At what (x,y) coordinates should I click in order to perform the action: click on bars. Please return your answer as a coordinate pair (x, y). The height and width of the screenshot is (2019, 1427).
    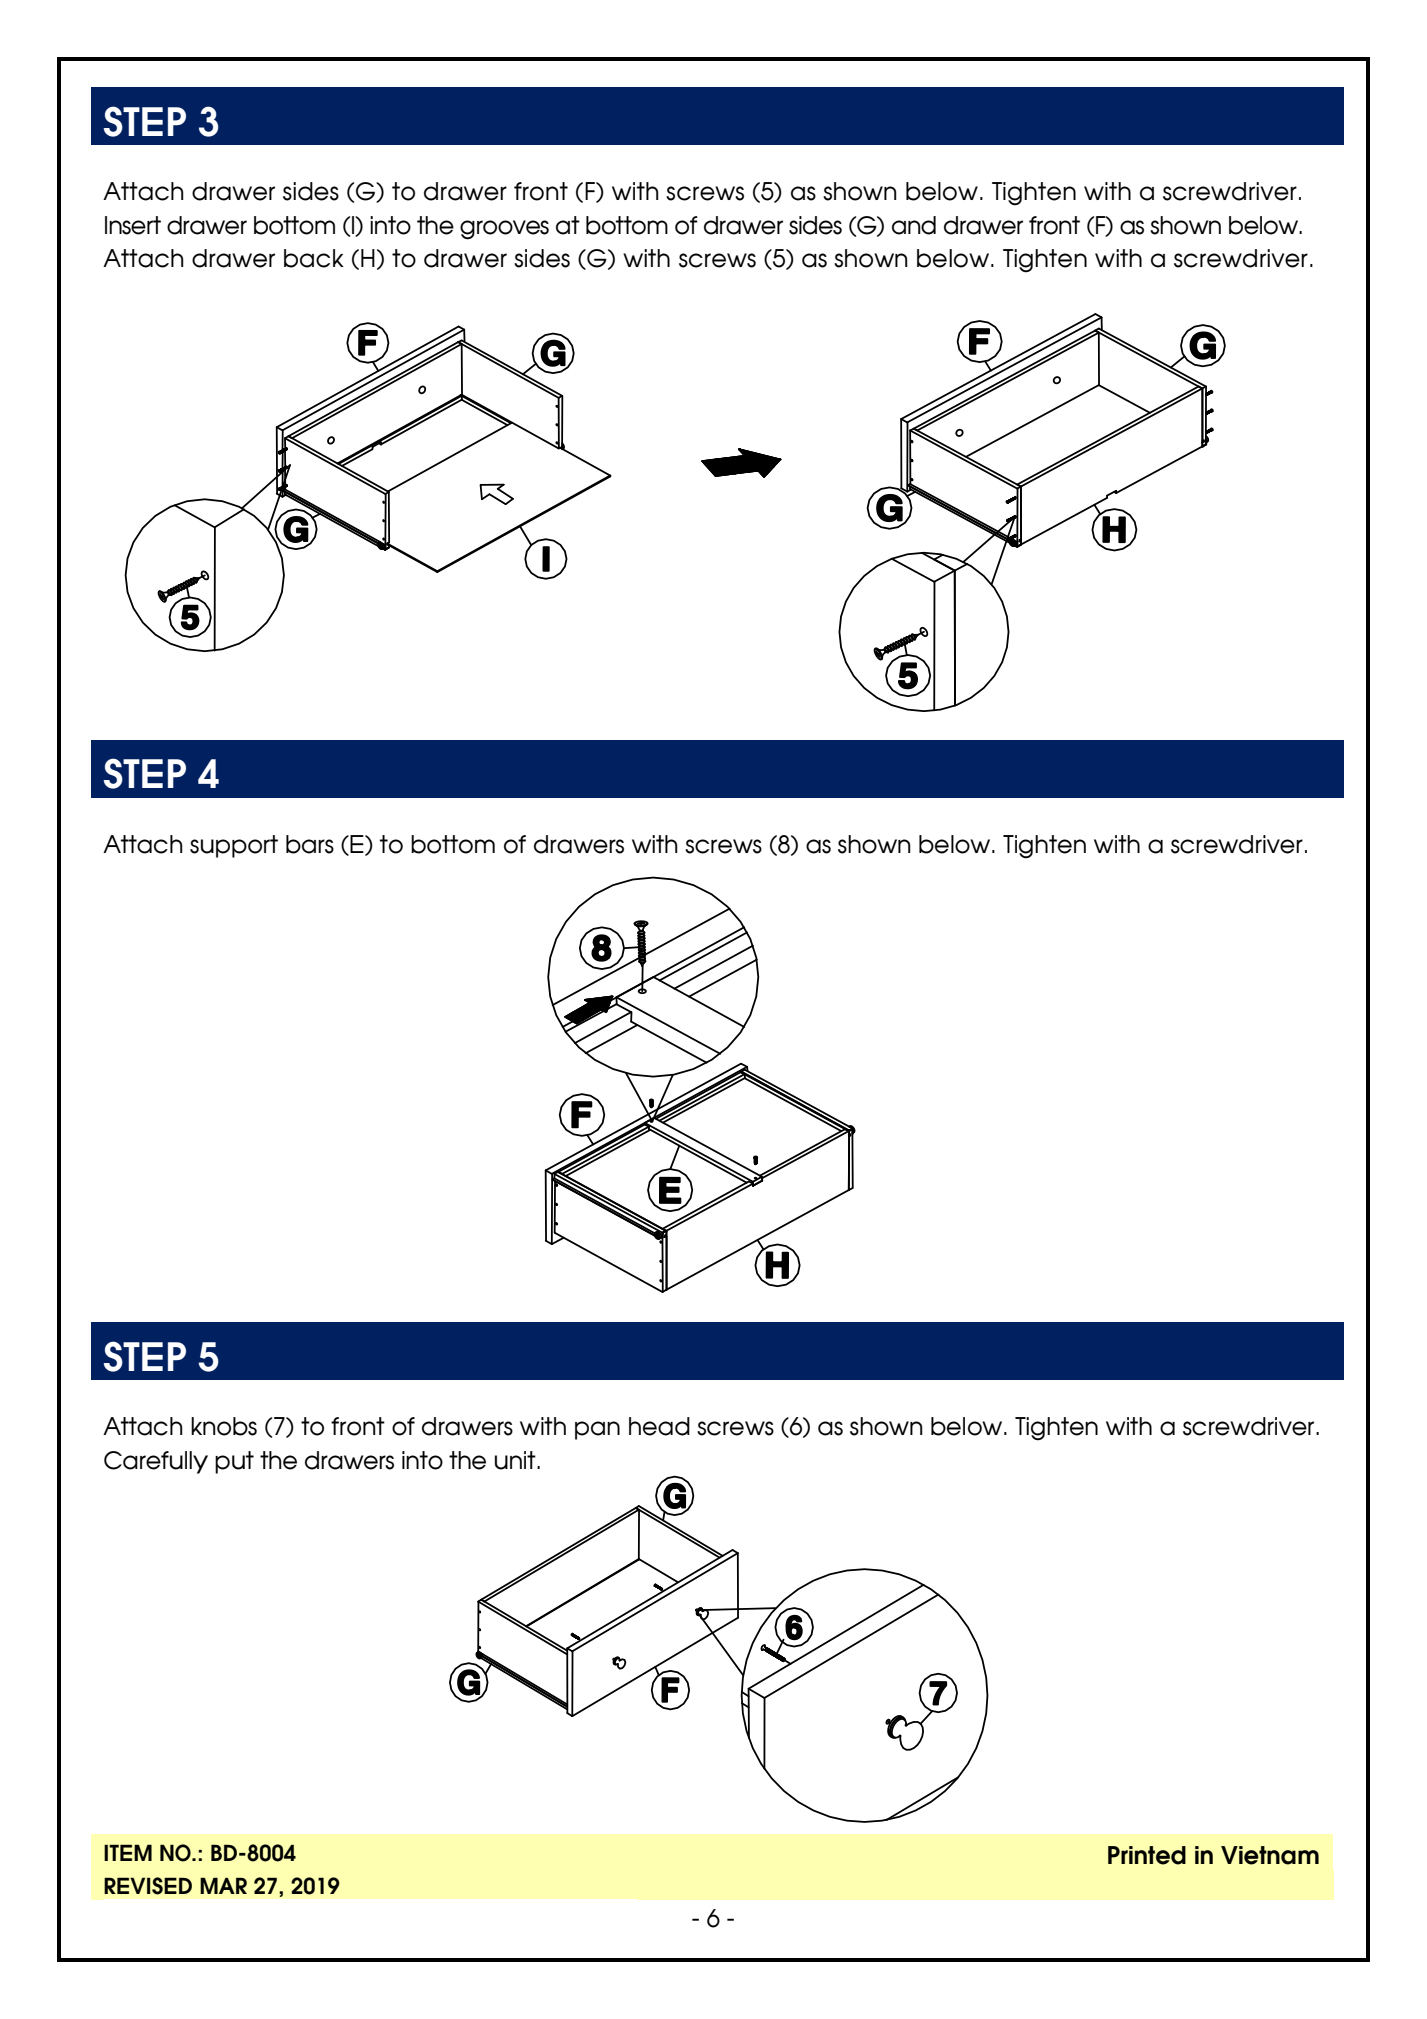
    Looking at the image, I should click on (310, 844).
